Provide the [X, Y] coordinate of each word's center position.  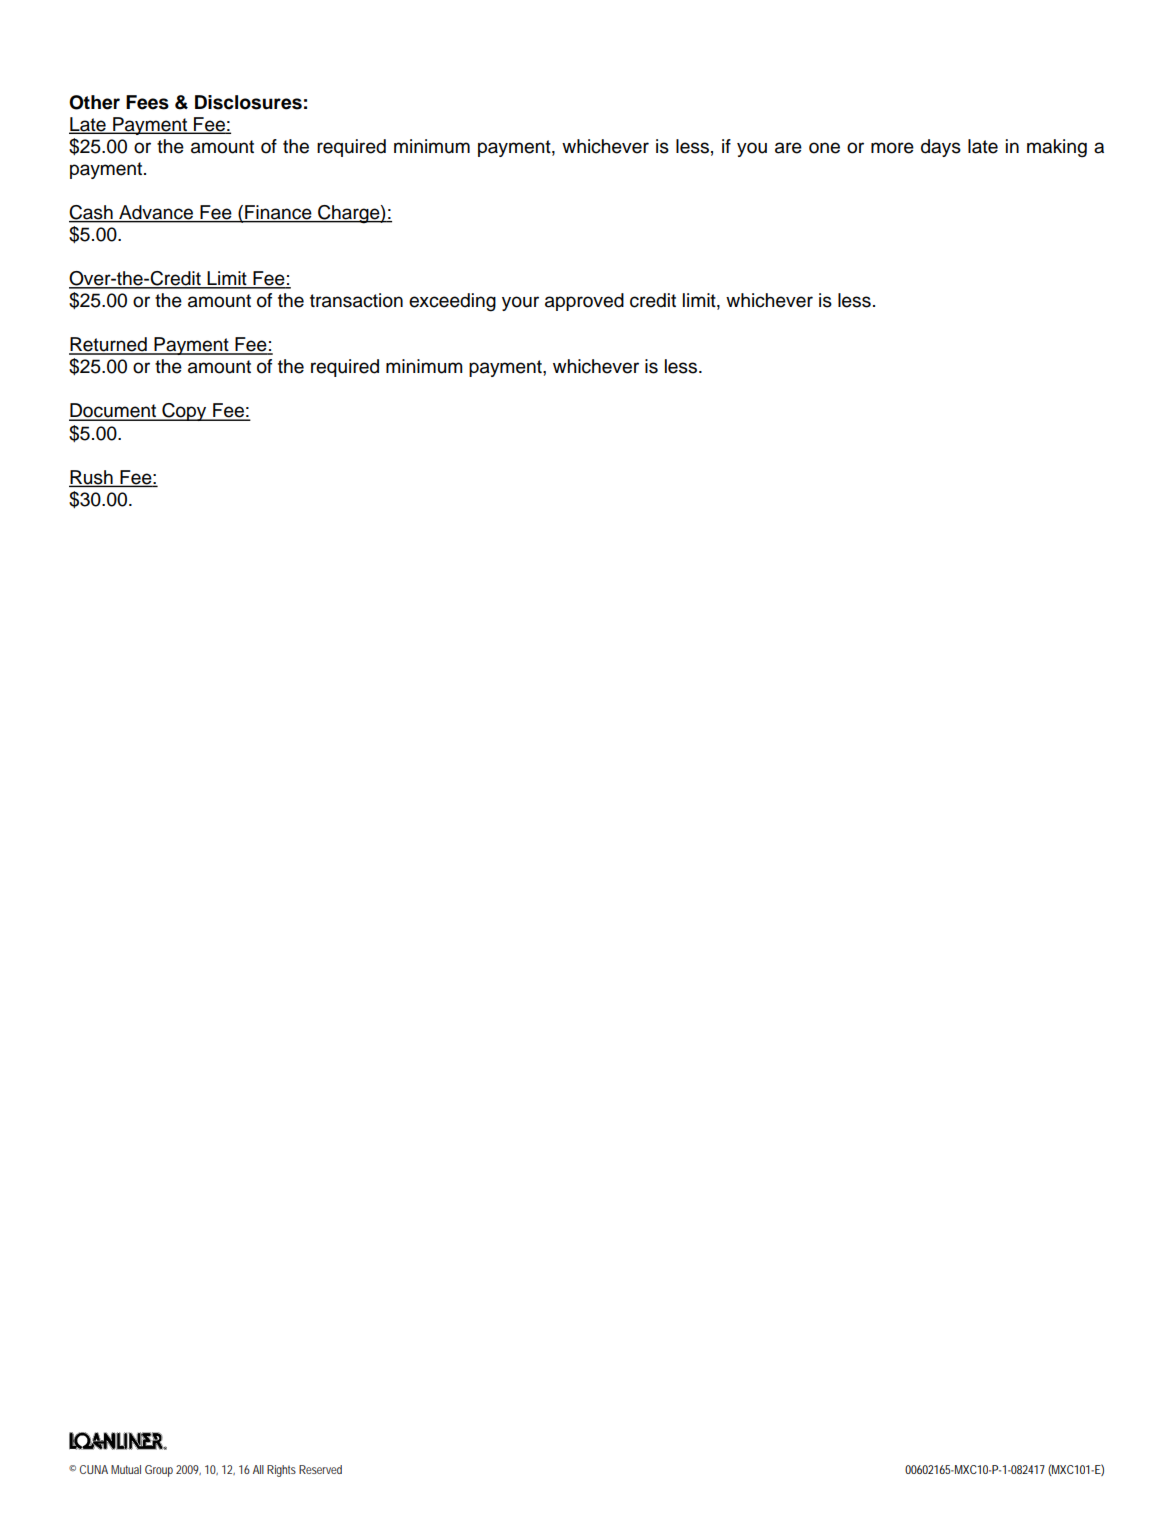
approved [584, 302]
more [892, 148]
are [788, 148]
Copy [184, 412]
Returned [109, 345]
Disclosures [248, 102]
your [520, 303]
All [258, 1469]
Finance [278, 213]
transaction [356, 300]
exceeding [452, 302]
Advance [156, 213]
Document [114, 411]
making [1057, 148]
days [941, 148]
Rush [92, 478]
